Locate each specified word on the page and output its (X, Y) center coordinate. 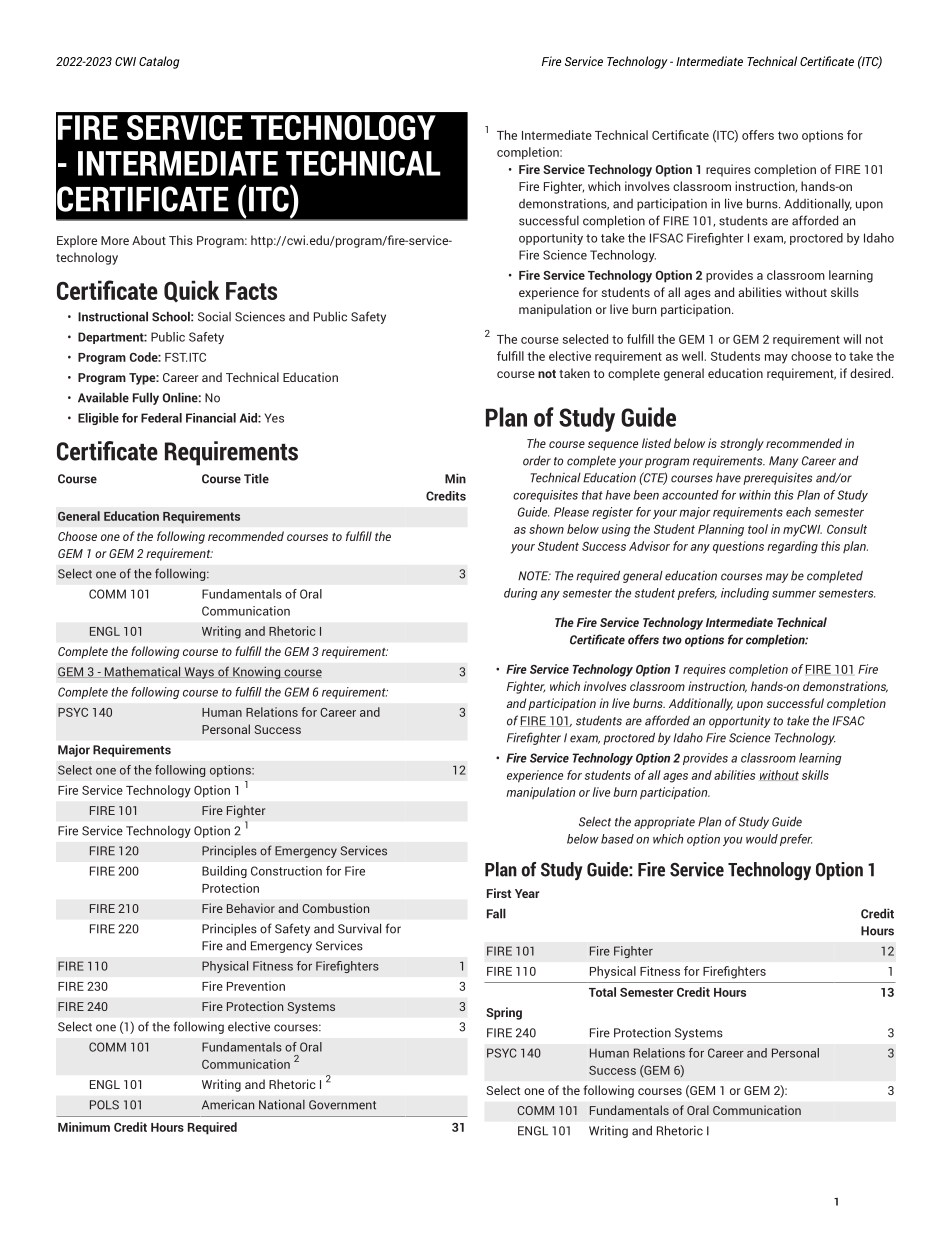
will (852, 339)
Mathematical (143, 672)
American (228, 1105)
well (692, 356)
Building (224, 872)
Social (214, 317)
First (499, 893)
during (521, 594)
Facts (251, 291)
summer (794, 594)
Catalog (159, 62)
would (762, 839)
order (537, 461)
